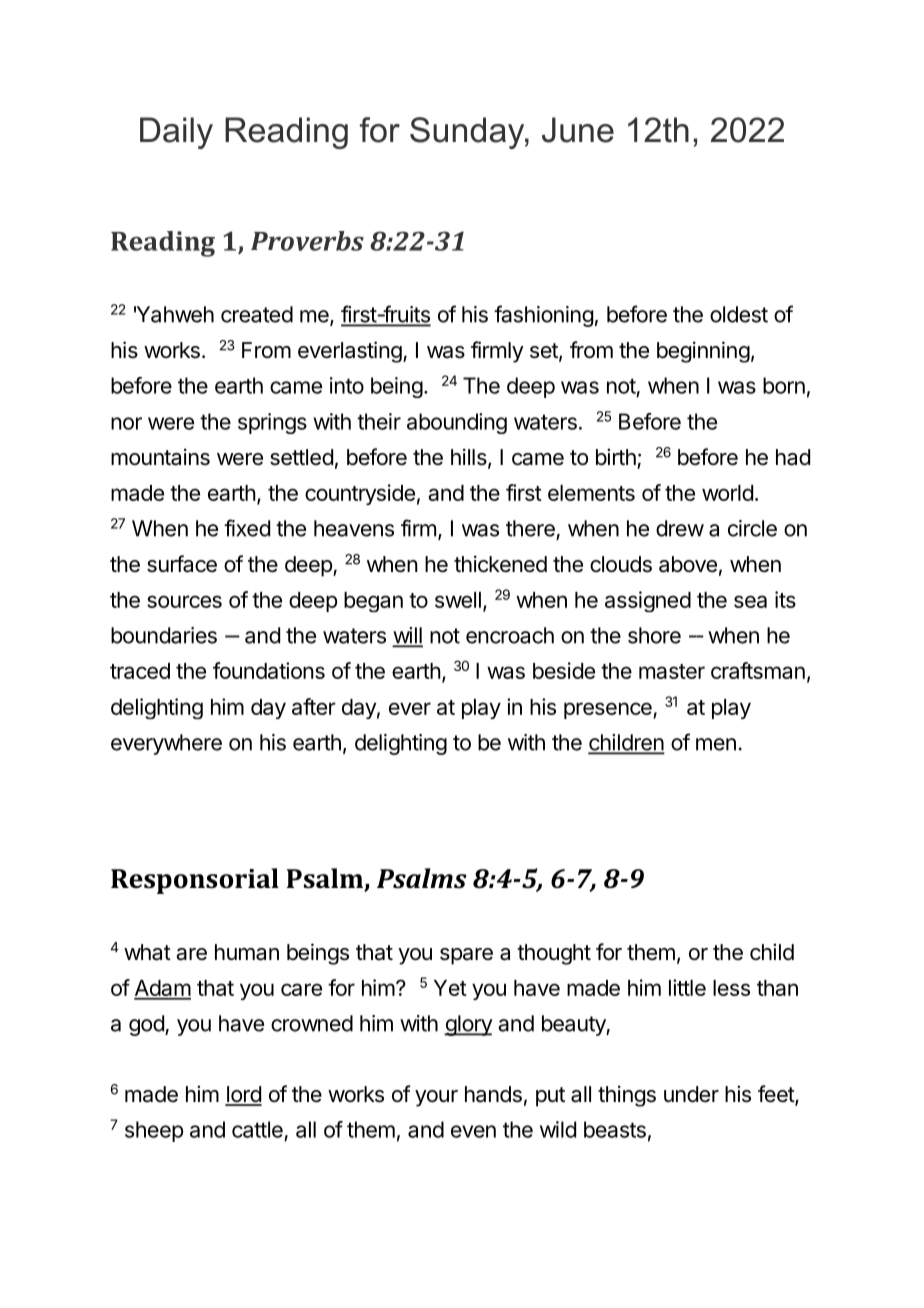 This page has width=924, height=1308. What do you see at coordinates (469, 457) in the page?
I see `hills` at bounding box center [469, 457].
